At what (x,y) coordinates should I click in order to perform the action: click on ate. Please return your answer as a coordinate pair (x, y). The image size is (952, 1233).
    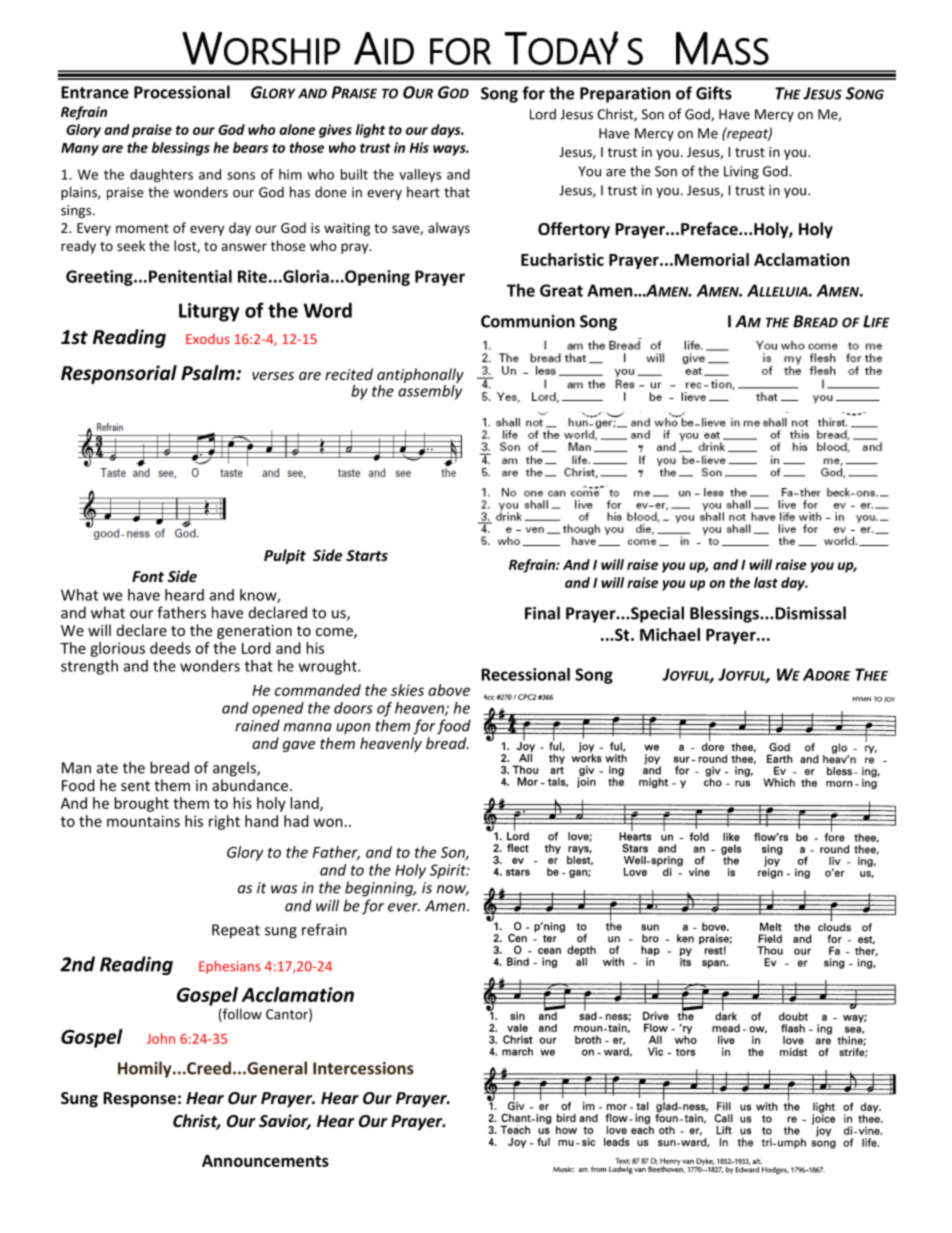
    Looking at the image, I should click on (107, 768).
